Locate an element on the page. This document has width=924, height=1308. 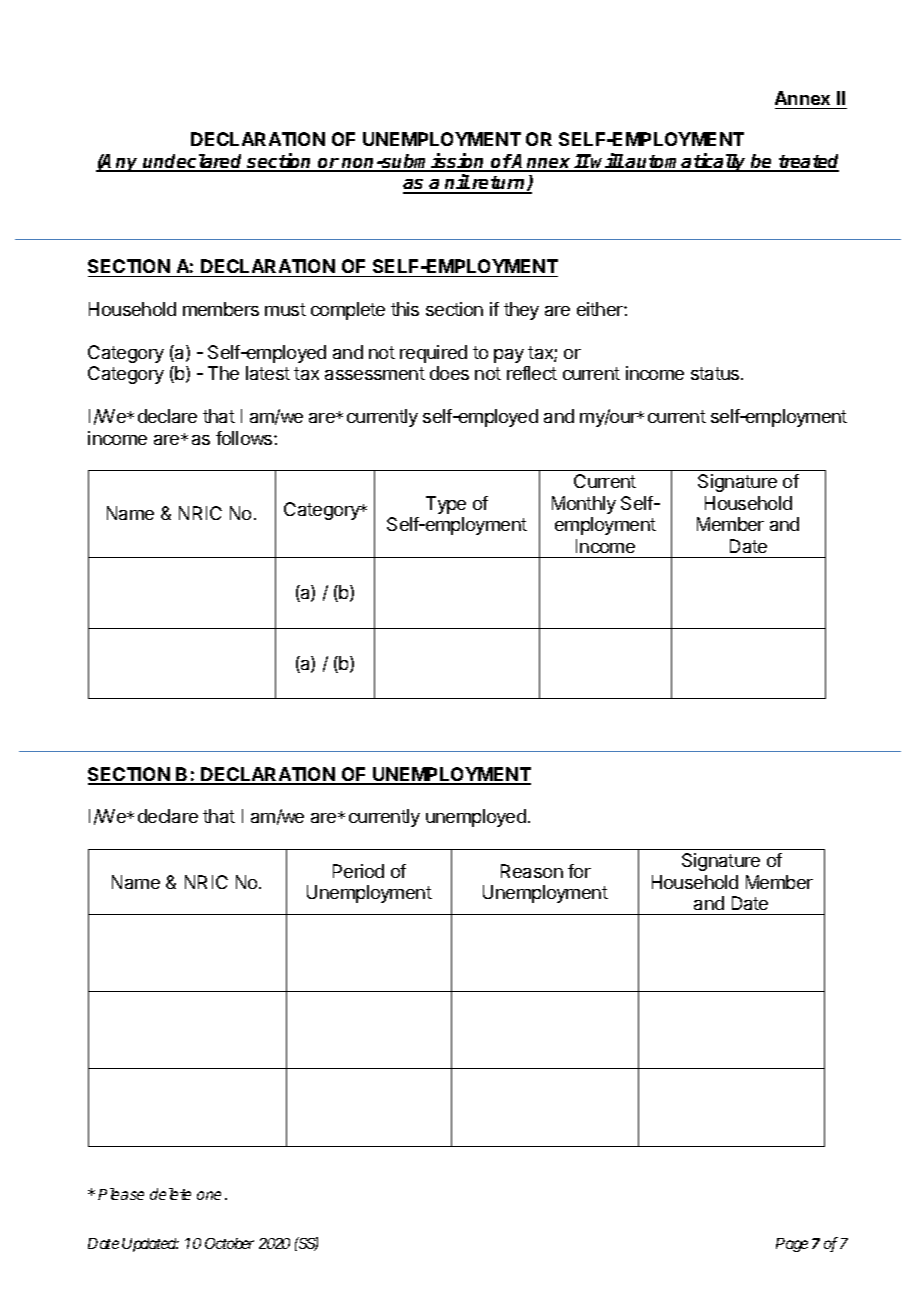
one is located at coordinates (209, 1195).
